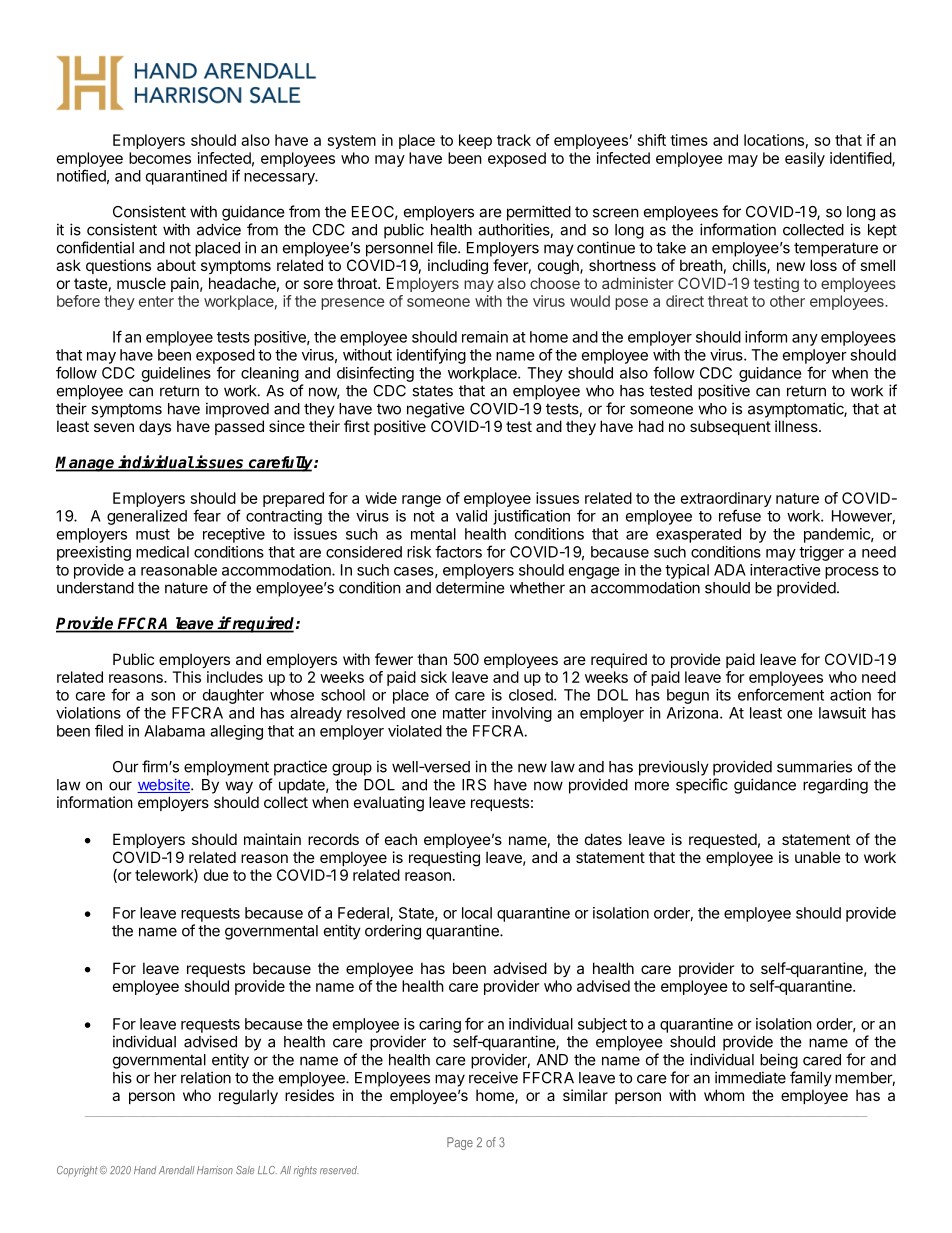 The height and width of the screenshot is (1233, 952). Describe the element at coordinates (460, 1143) in the screenshot. I see `Page` at that location.
